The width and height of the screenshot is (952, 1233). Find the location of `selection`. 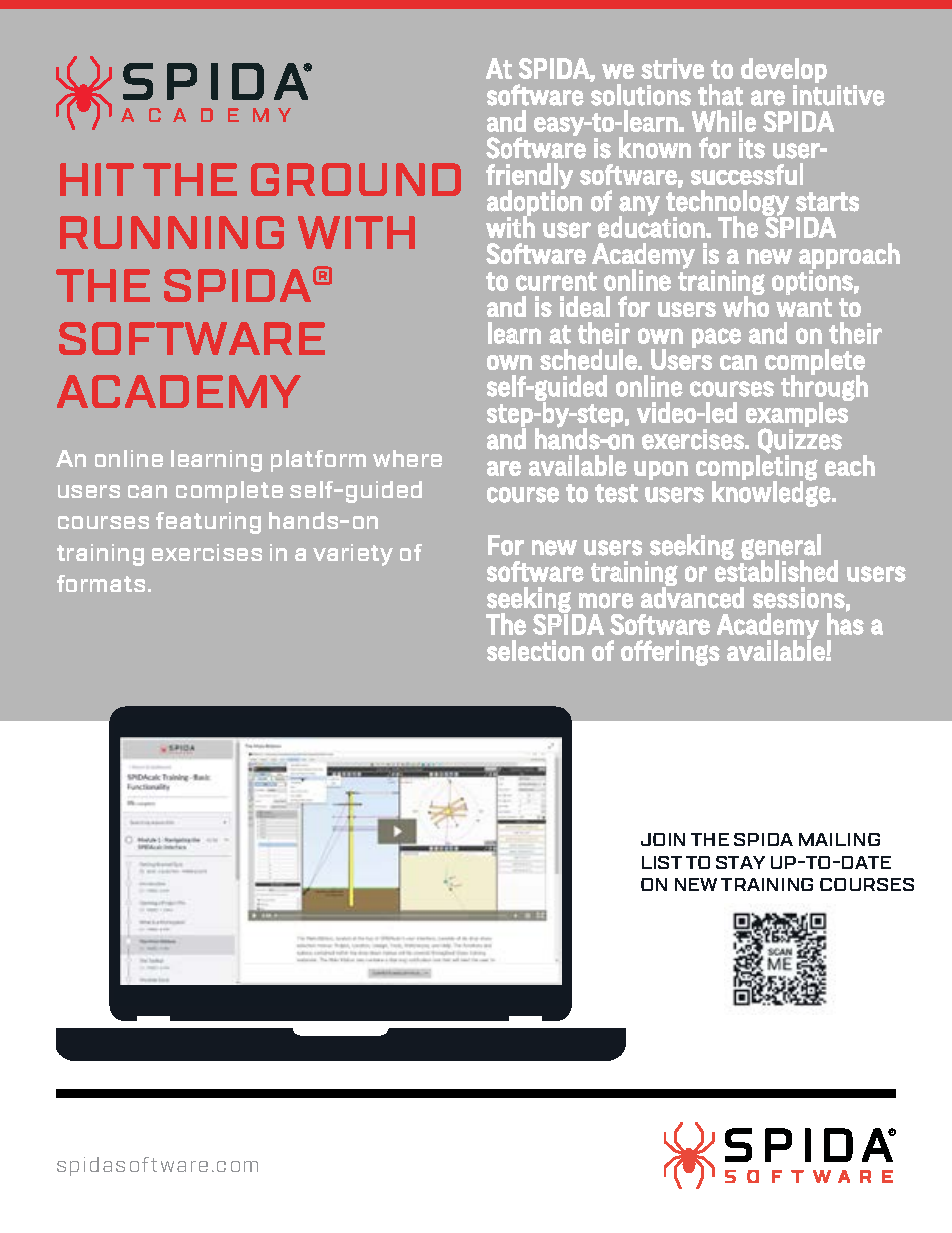

selection is located at coordinates (535, 650).
